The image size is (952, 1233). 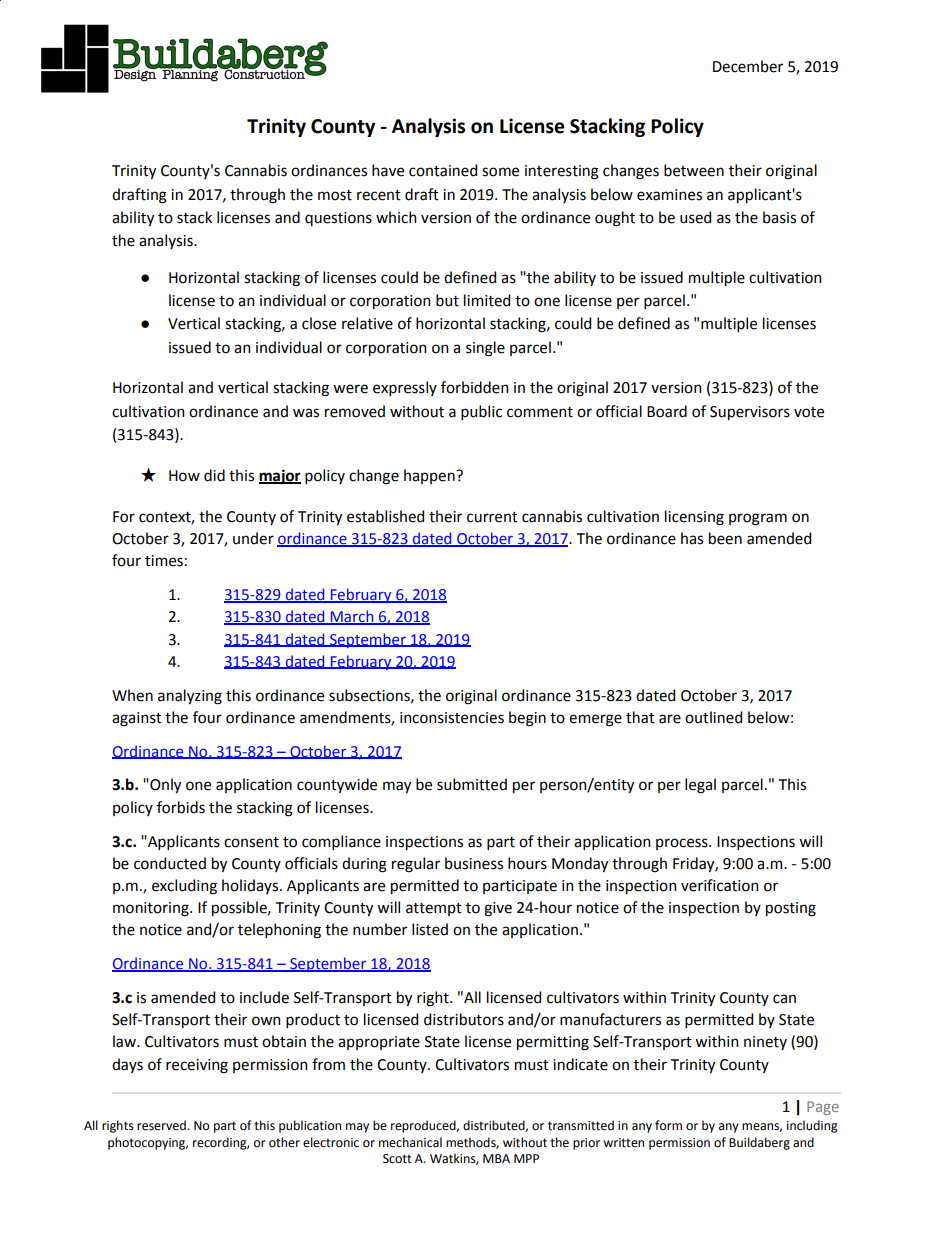 I want to click on close, so click(x=319, y=323).
